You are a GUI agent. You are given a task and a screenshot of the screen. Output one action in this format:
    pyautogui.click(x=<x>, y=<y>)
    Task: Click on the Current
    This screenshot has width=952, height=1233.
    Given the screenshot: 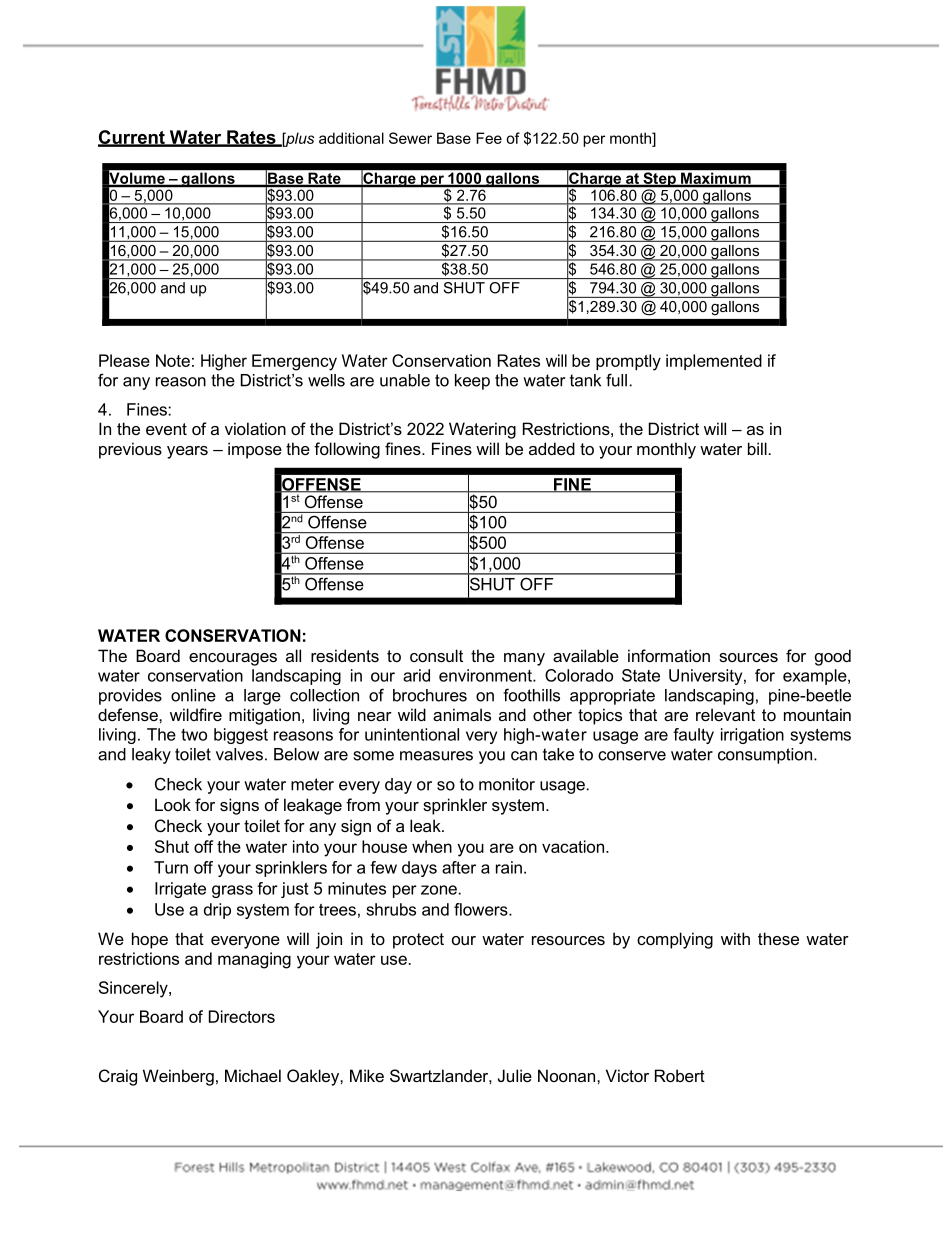 What is the action you would take?
    pyautogui.click(x=132, y=138)
